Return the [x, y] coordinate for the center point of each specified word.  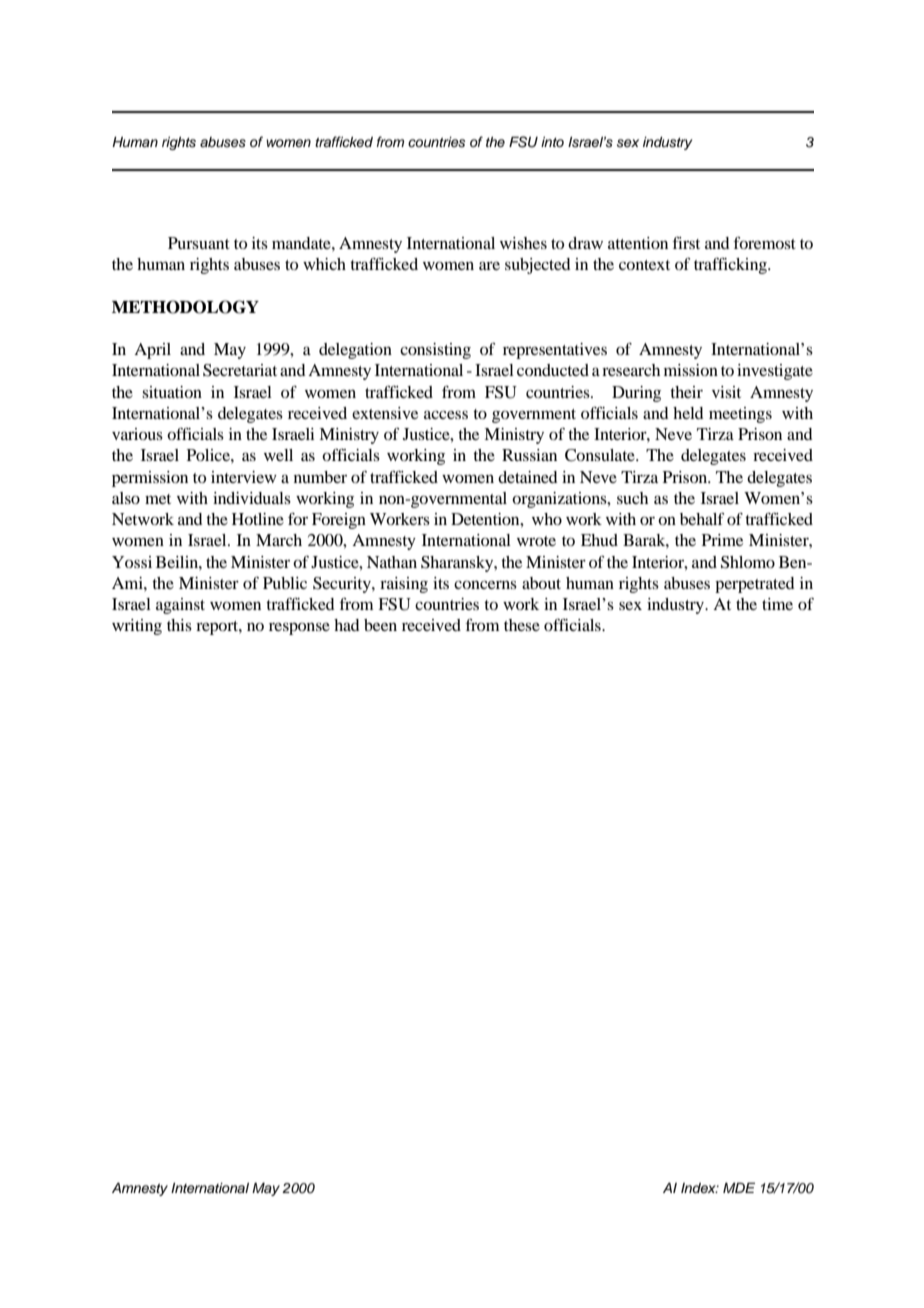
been [380, 625]
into [552, 142]
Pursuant [199, 243]
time [777, 604]
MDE [739, 1187]
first [686, 242]
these [522, 625]
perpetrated [754, 585]
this [179, 625]
